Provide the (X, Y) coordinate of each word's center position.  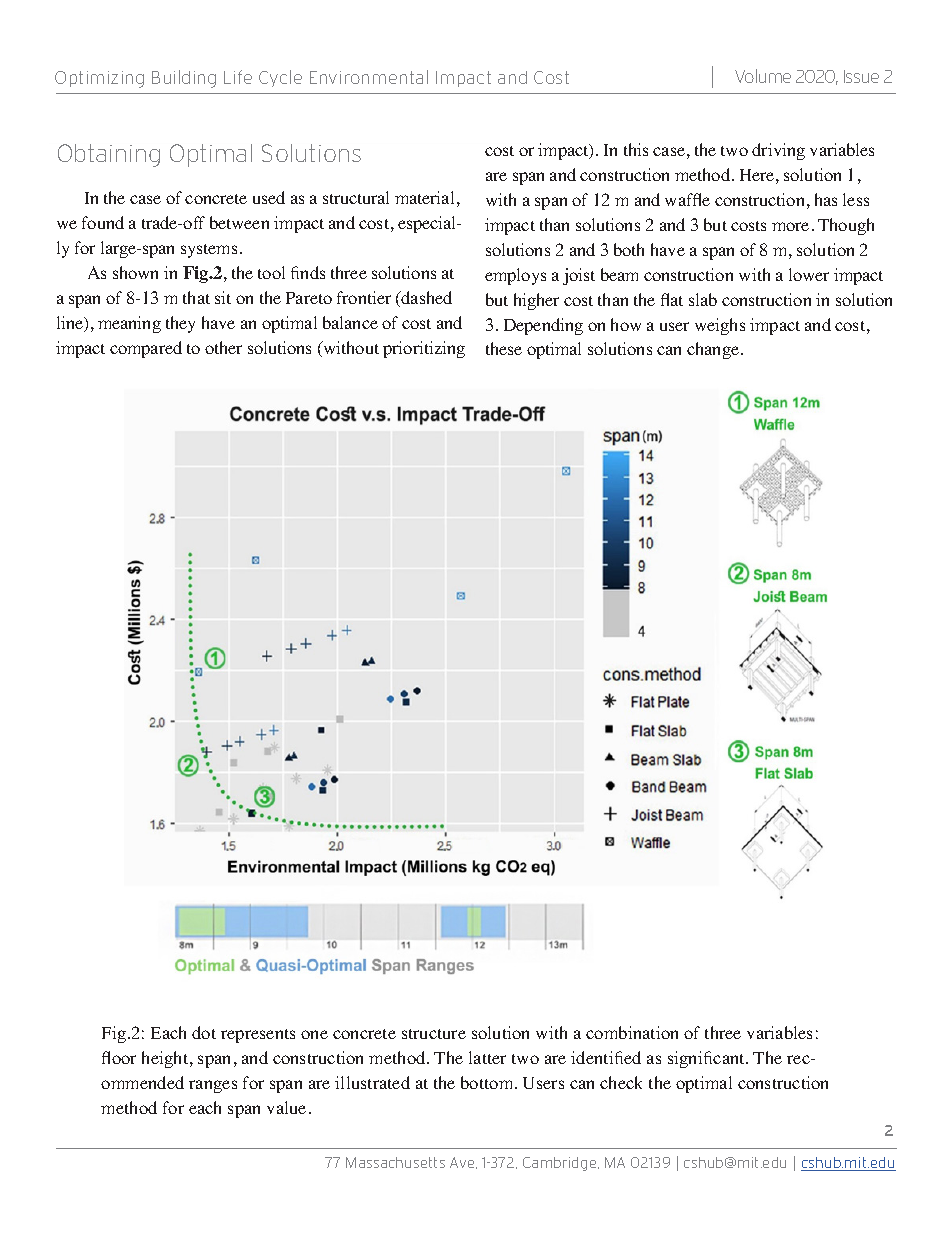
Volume (763, 76)
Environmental (369, 77)
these (504, 348)
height (166, 1059)
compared (146, 349)
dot (204, 1032)
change (713, 350)
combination (632, 1032)
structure (434, 1034)
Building (184, 79)
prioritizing (424, 349)
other (223, 347)
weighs (720, 326)
